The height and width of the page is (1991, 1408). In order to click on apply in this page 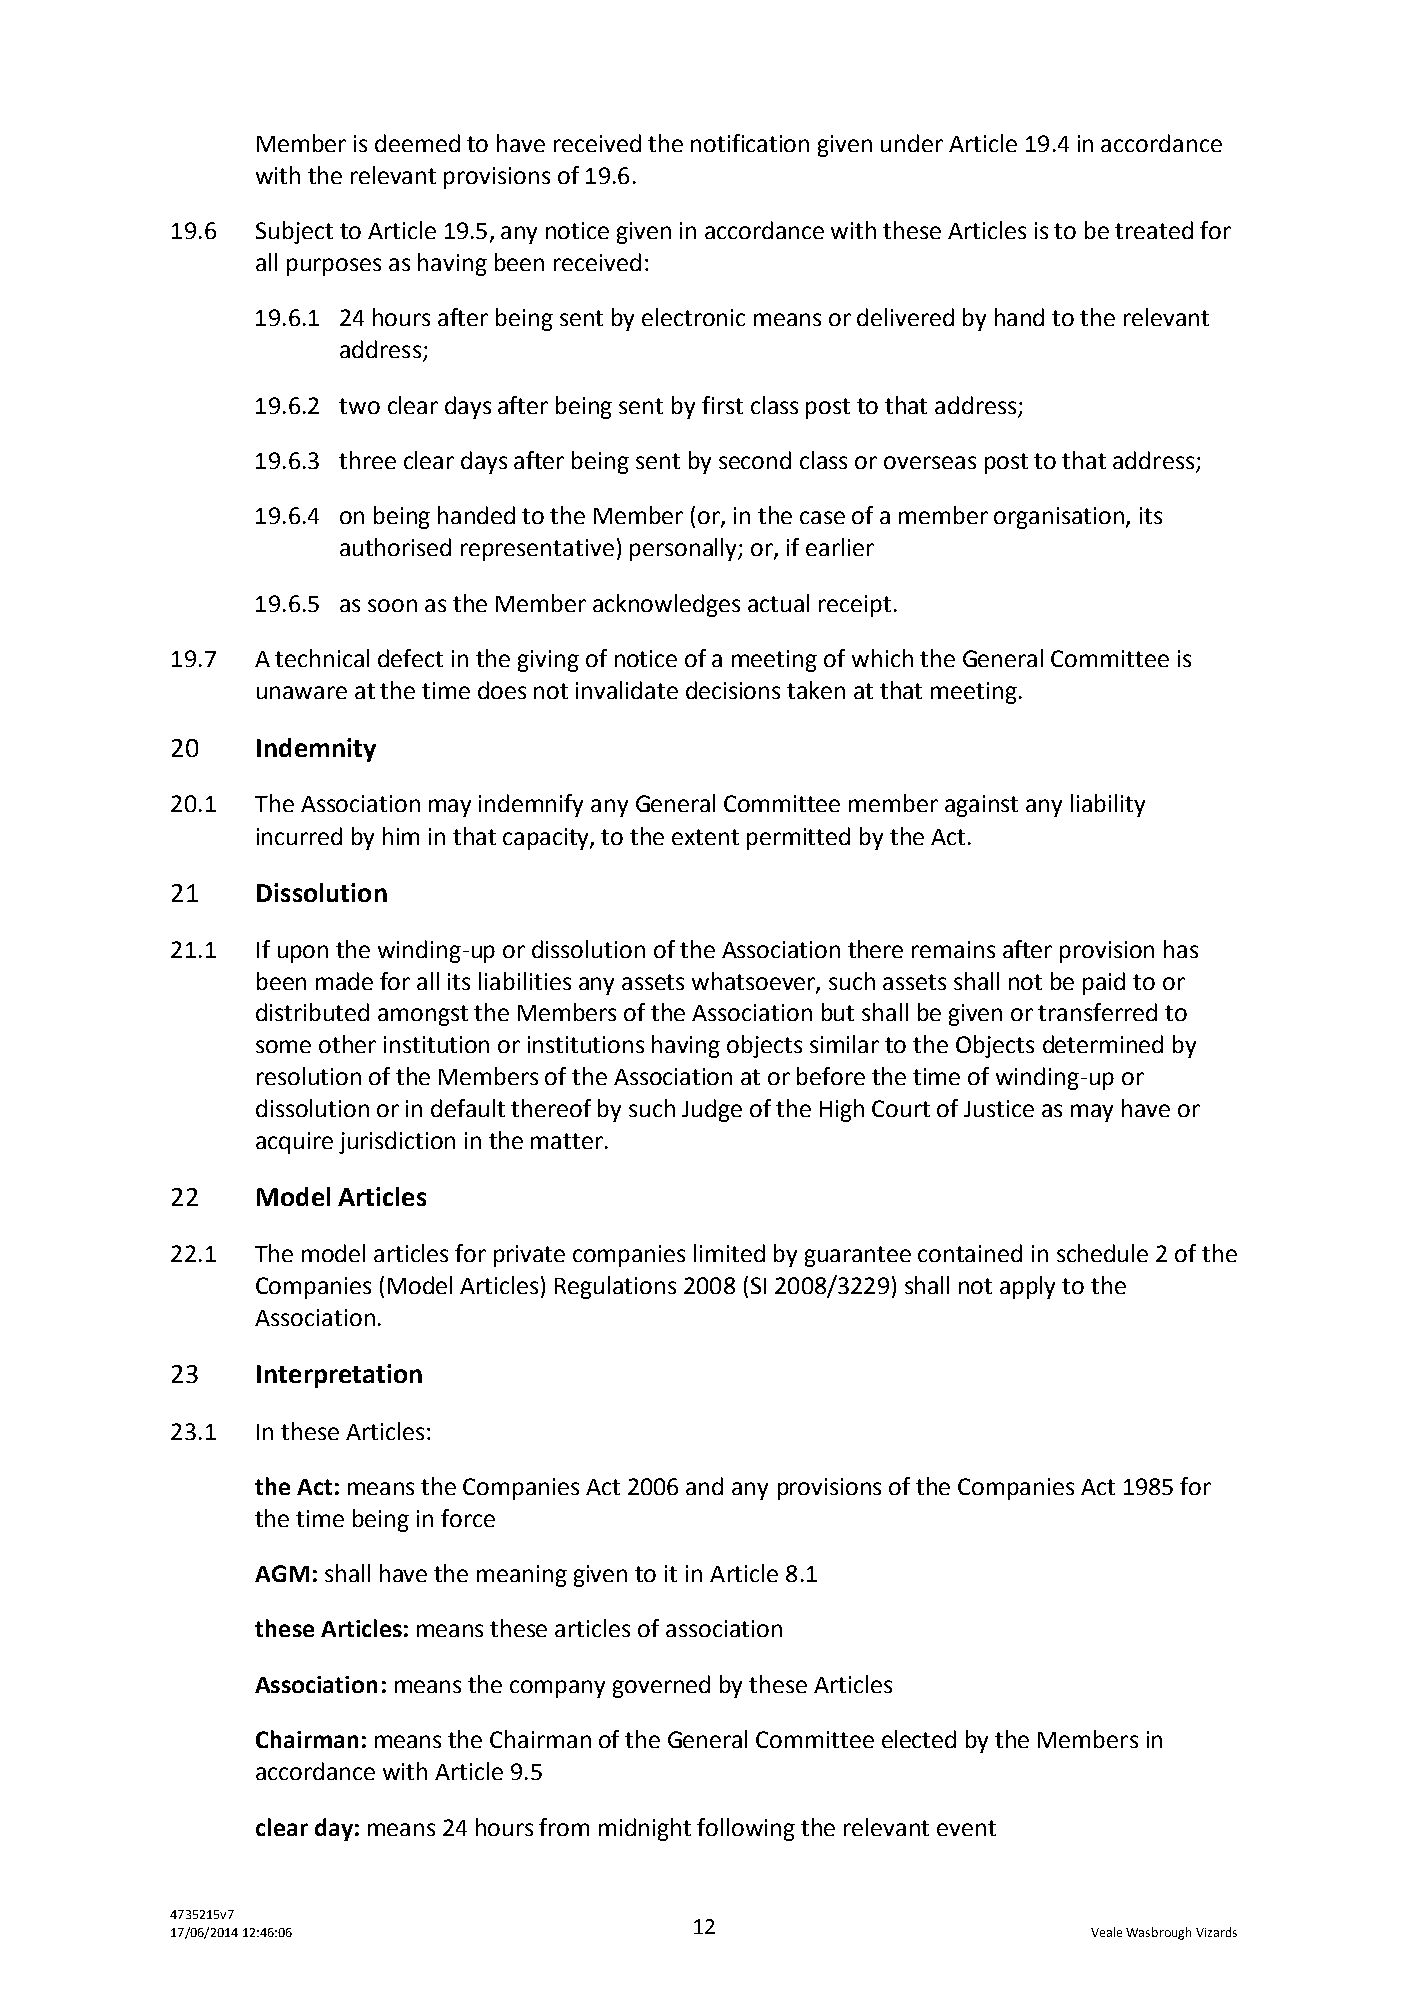, I will do `click(1027, 1287)`.
